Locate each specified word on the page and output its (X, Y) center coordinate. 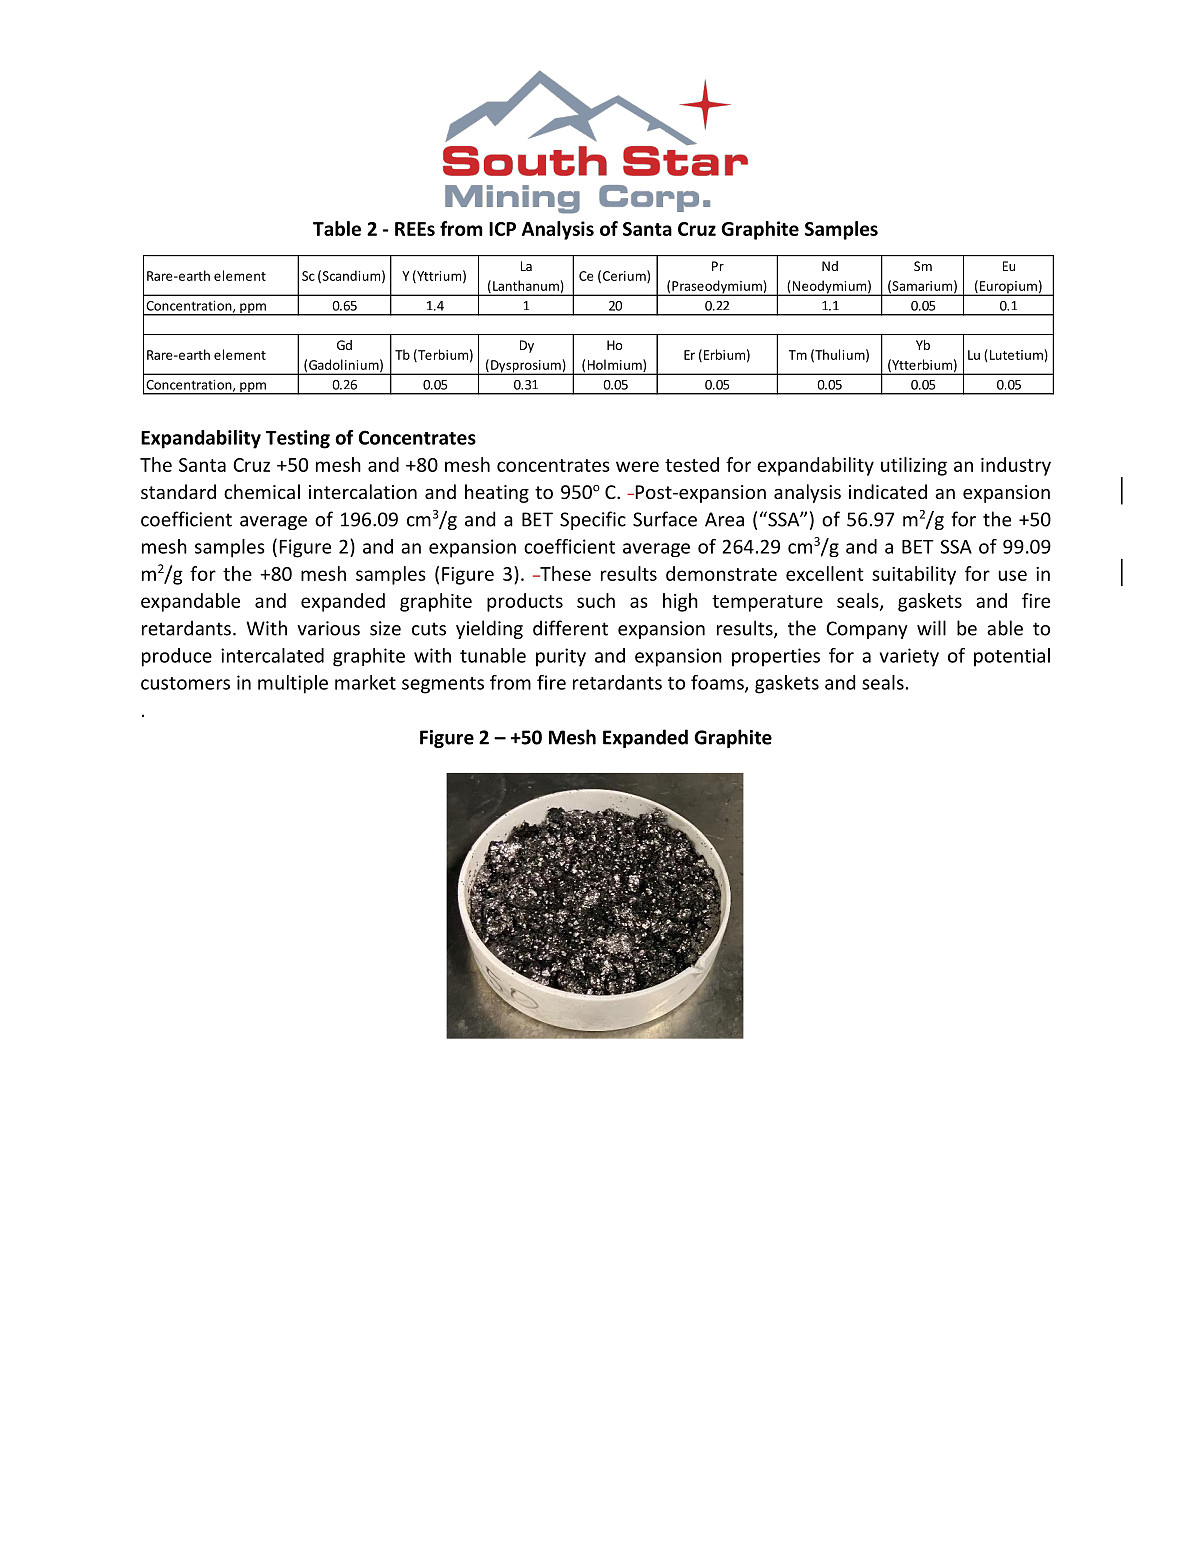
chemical (262, 491)
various (328, 628)
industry (1016, 466)
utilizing (914, 466)
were (637, 466)
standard (178, 491)
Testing (298, 439)
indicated (888, 491)
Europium (1008, 288)
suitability (914, 575)
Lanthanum (526, 285)
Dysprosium (526, 367)
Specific (593, 520)
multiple (293, 684)
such (596, 600)
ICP (502, 229)
